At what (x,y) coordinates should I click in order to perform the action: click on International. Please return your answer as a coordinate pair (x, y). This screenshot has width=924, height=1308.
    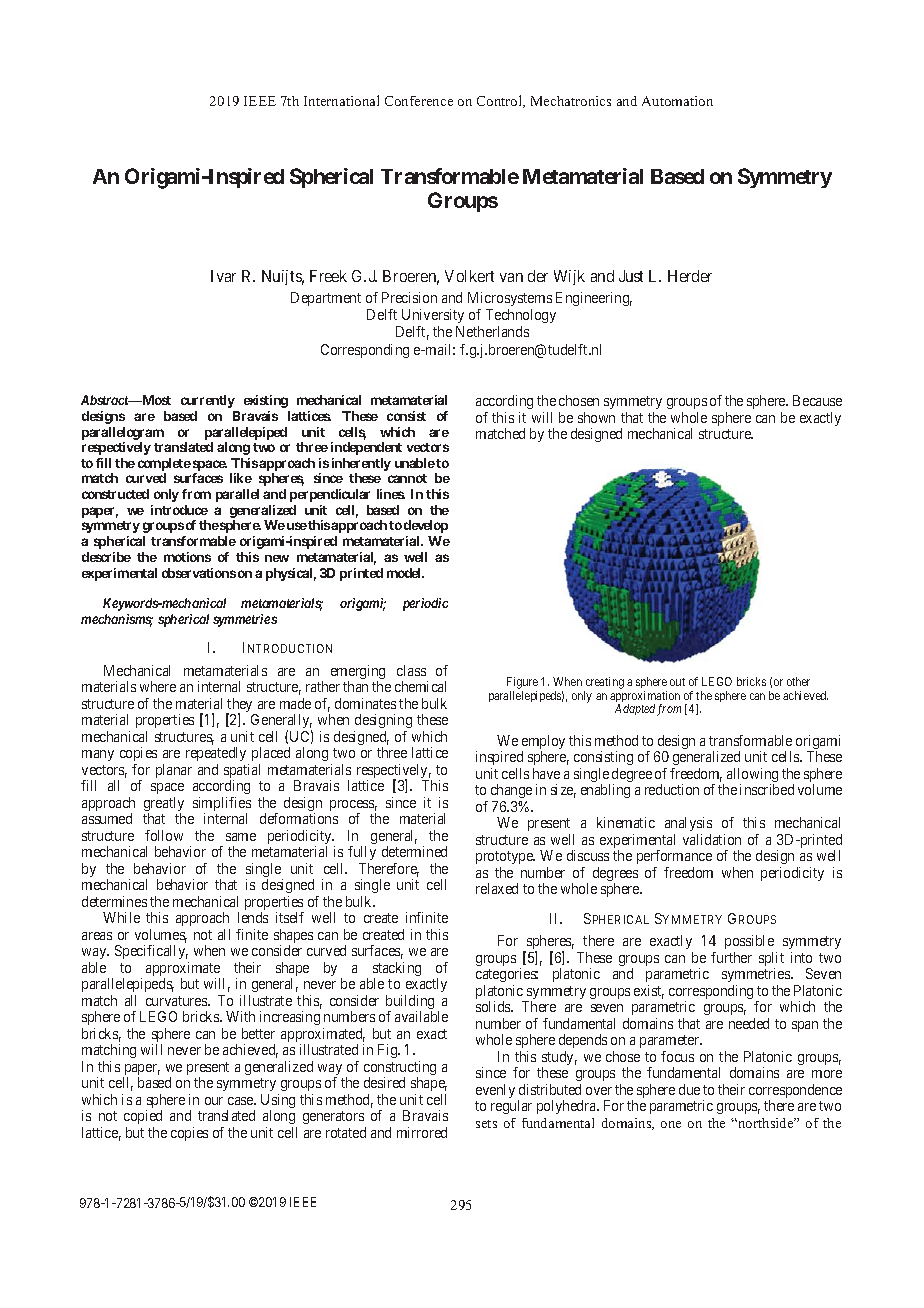
    Looking at the image, I should click on (341, 100).
